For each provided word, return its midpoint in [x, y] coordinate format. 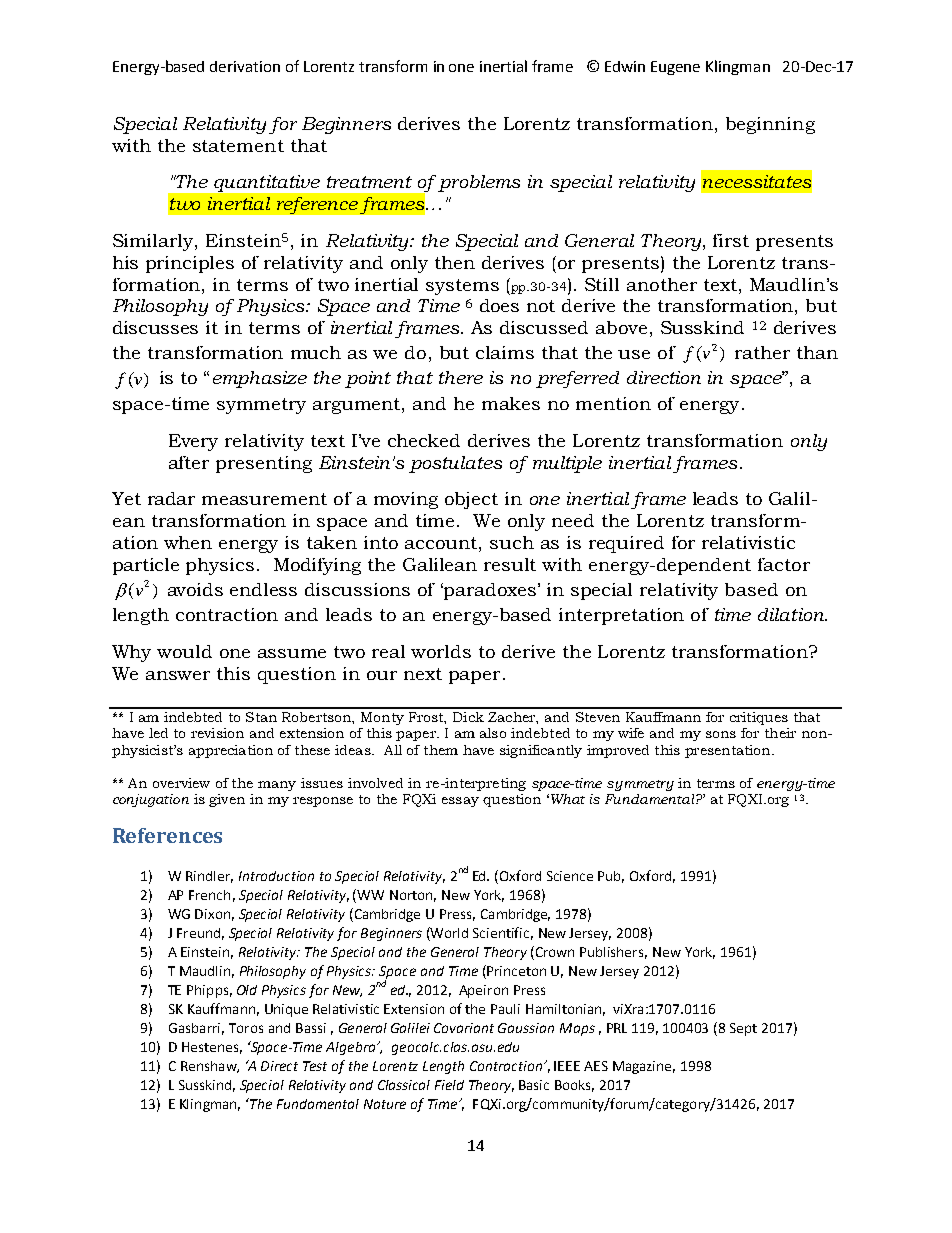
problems [479, 183]
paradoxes [490, 591]
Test [315, 1066]
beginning [770, 125]
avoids [195, 589]
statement [238, 146]
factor [784, 564]
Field [449, 1085]
